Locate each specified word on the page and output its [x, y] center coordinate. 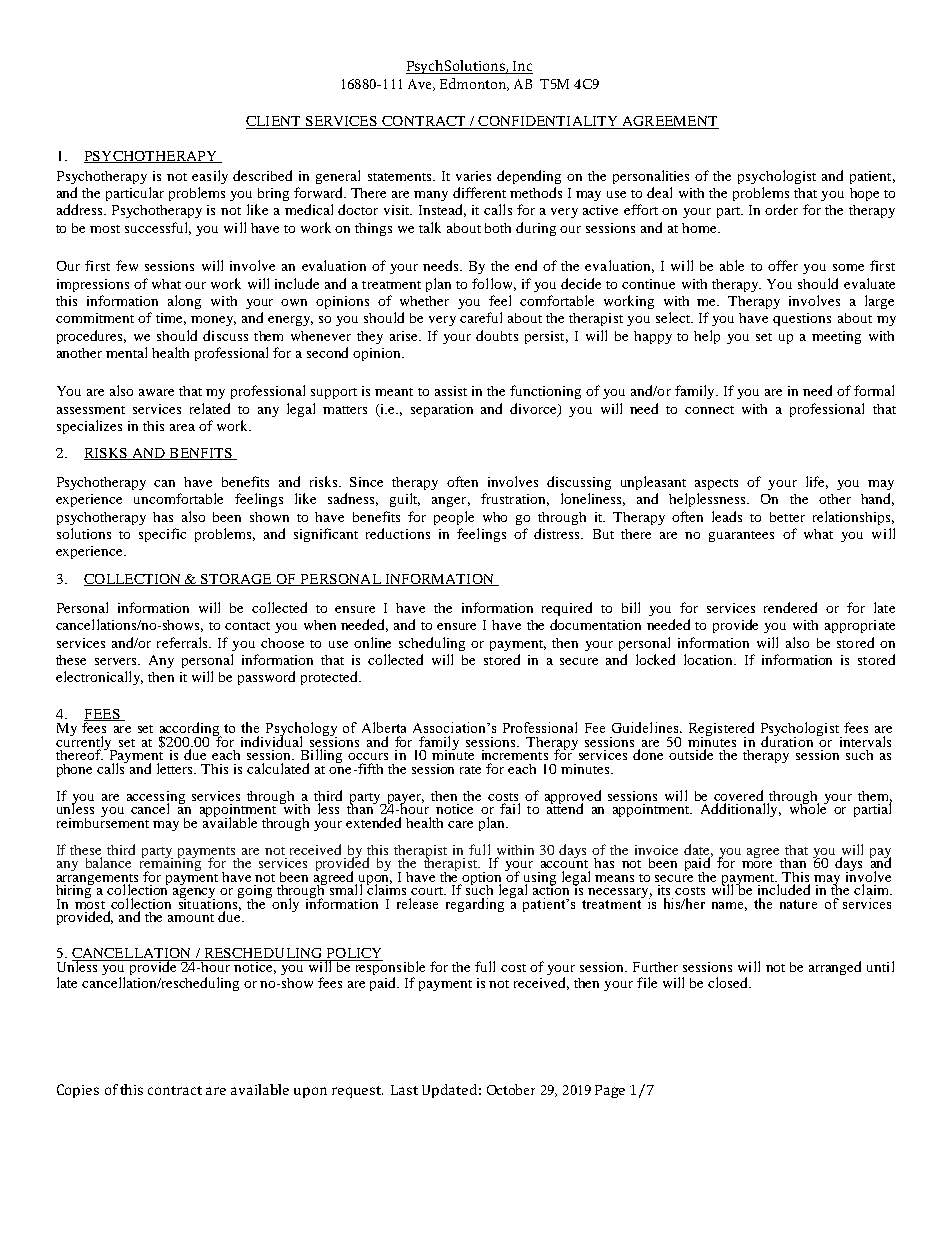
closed [729, 982]
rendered [790, 607]
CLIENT [274, 122]
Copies [78, 1091]
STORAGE [237, 580]
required [567, 609]
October [511, 1089]
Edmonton [474, 84]
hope [864, 194]
